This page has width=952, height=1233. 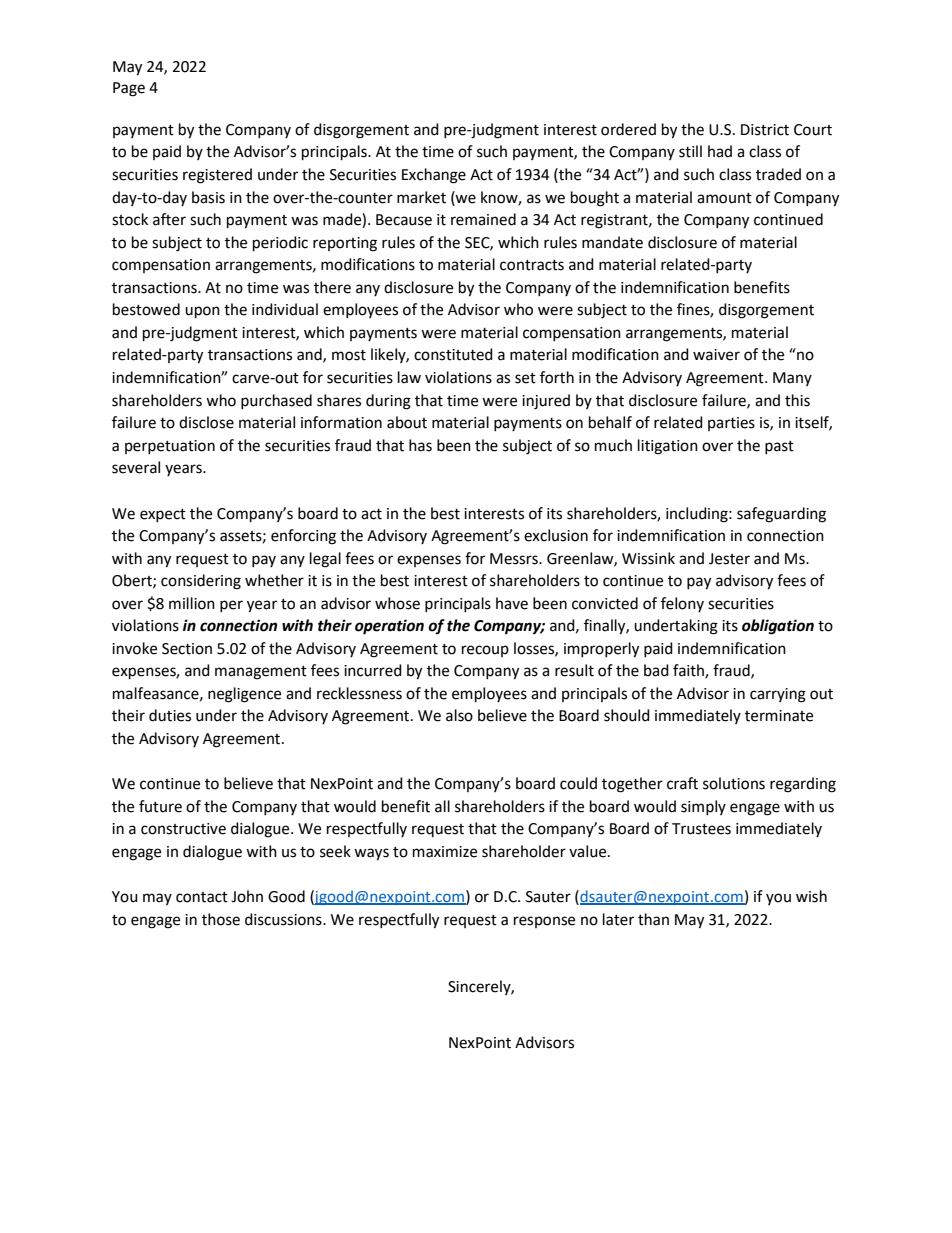 I want to click on upon, so click(x=202, y=312).
